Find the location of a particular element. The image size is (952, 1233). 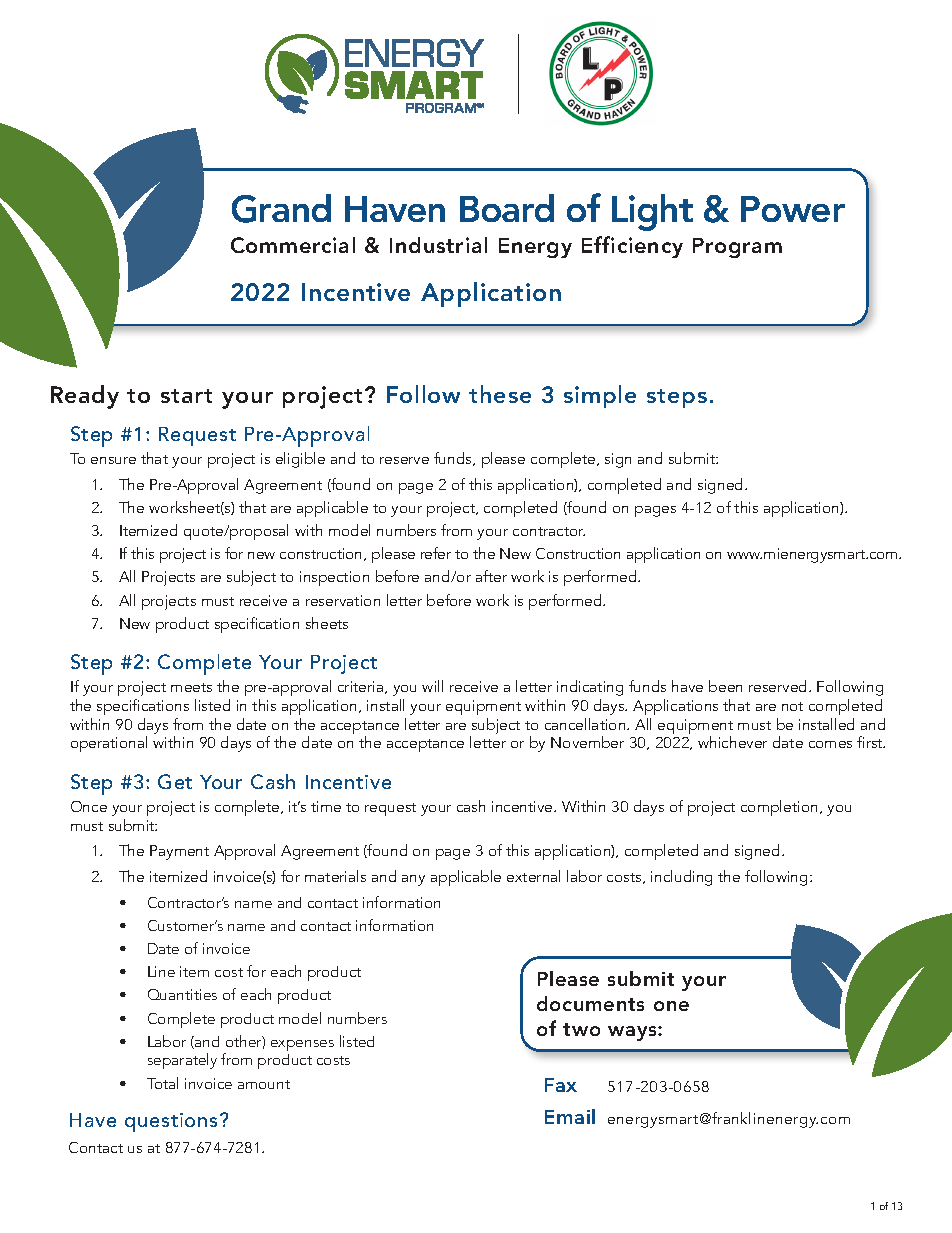

external is located at coordinates (533, 876).
